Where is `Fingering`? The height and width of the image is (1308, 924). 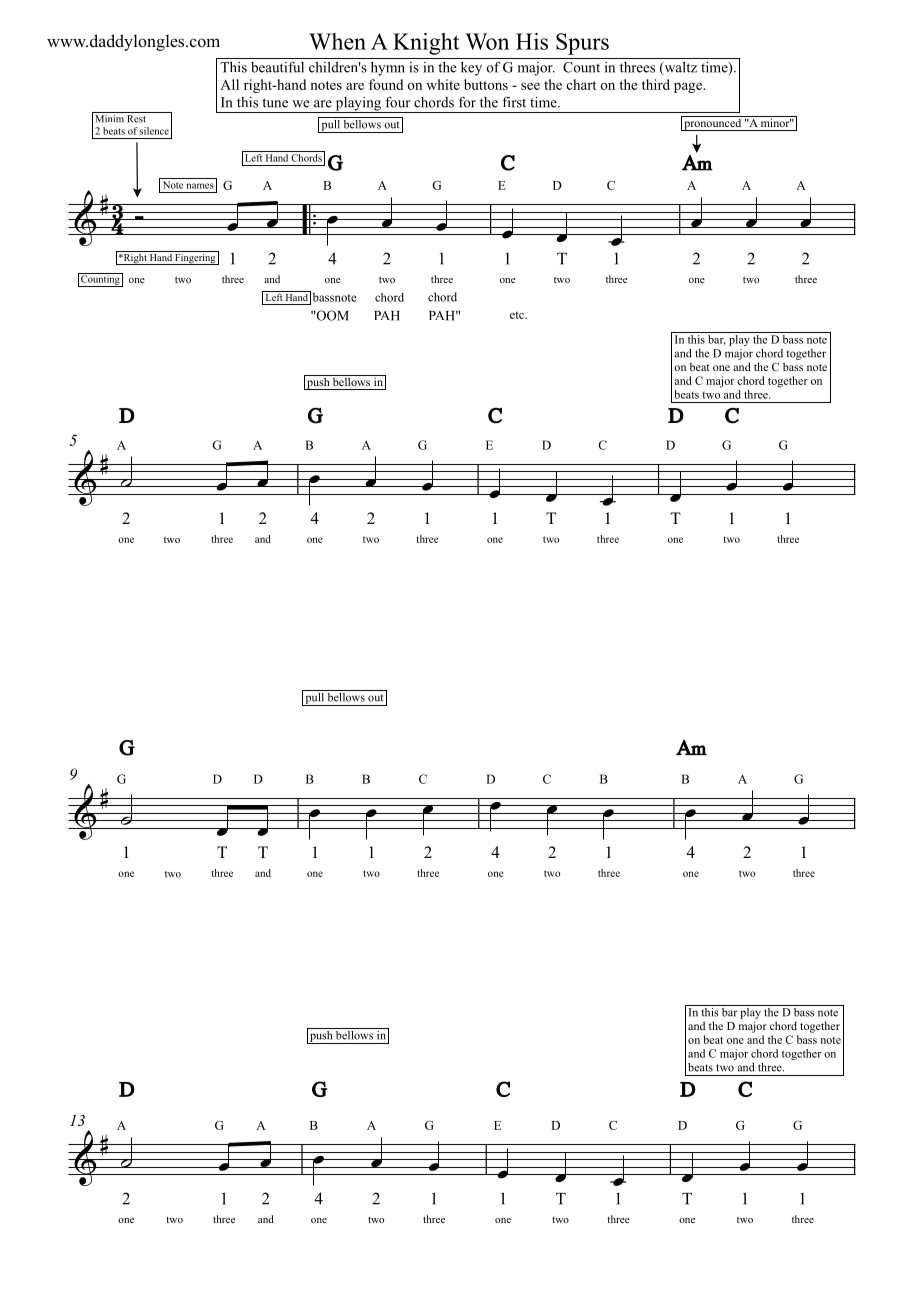
Fingering is located at coordinates (195, 258).
